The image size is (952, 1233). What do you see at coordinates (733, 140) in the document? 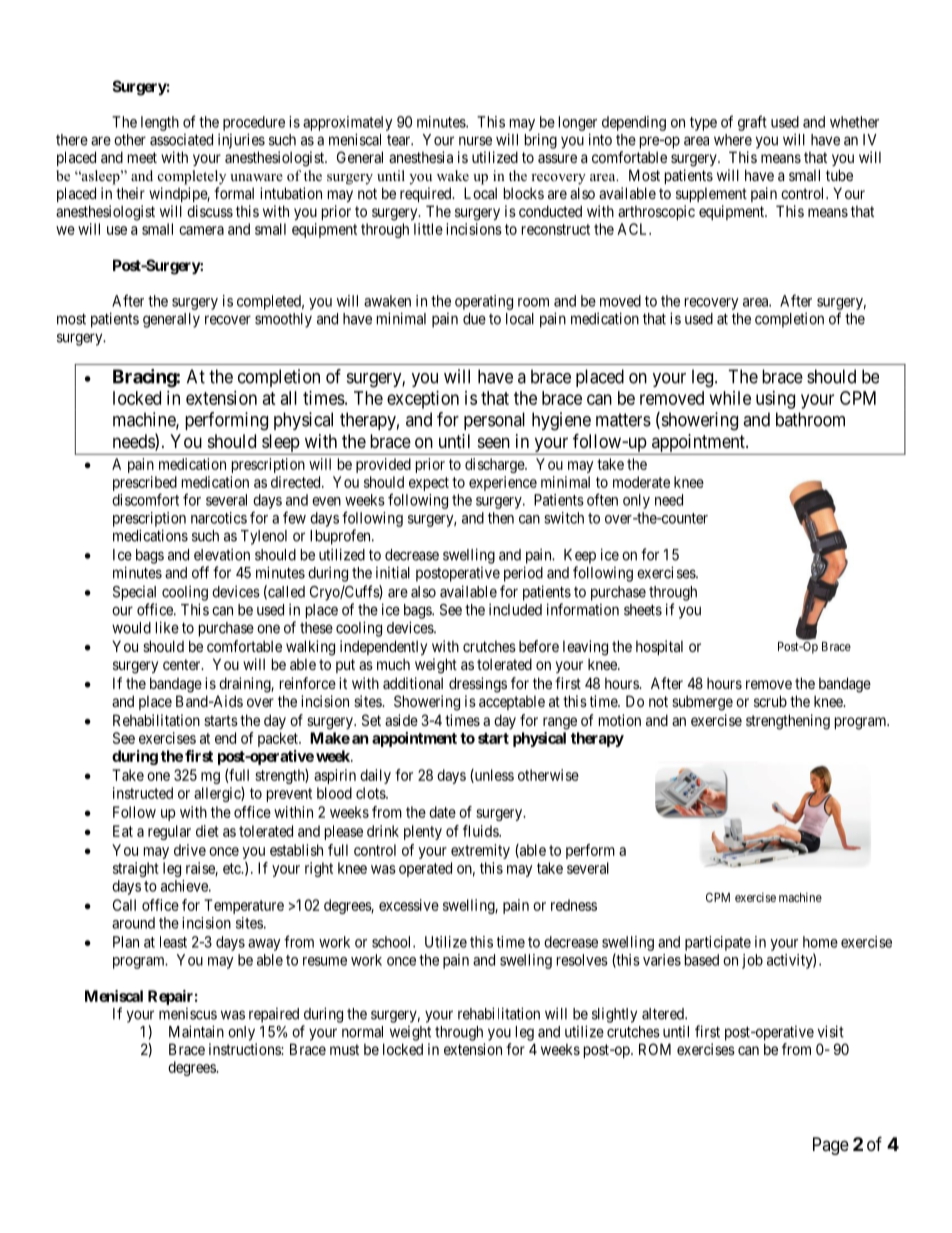
I see `where` at bounding box center [733, 140].
